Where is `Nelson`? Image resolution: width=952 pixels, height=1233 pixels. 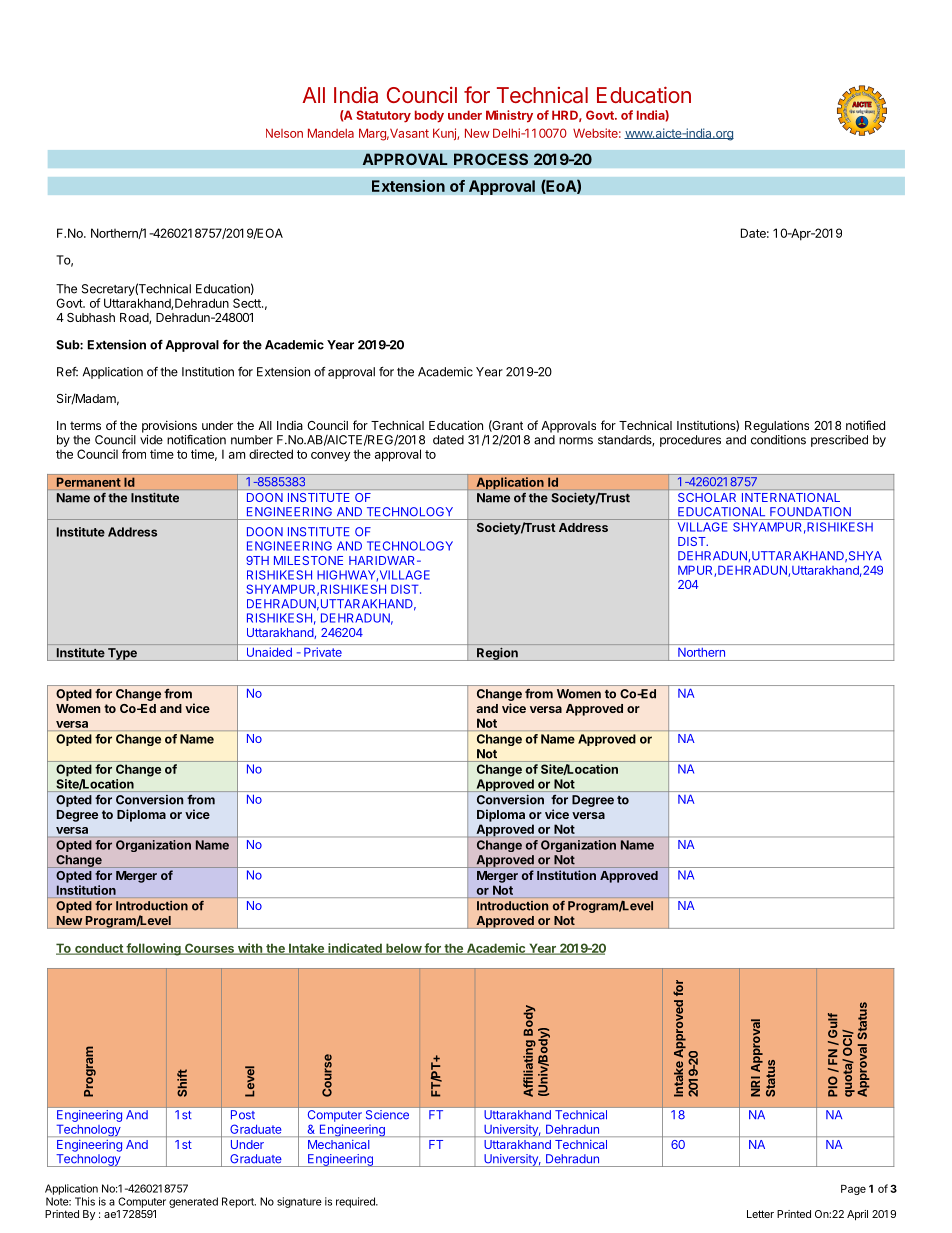
Nelson is located at coordinates (284, 133).
